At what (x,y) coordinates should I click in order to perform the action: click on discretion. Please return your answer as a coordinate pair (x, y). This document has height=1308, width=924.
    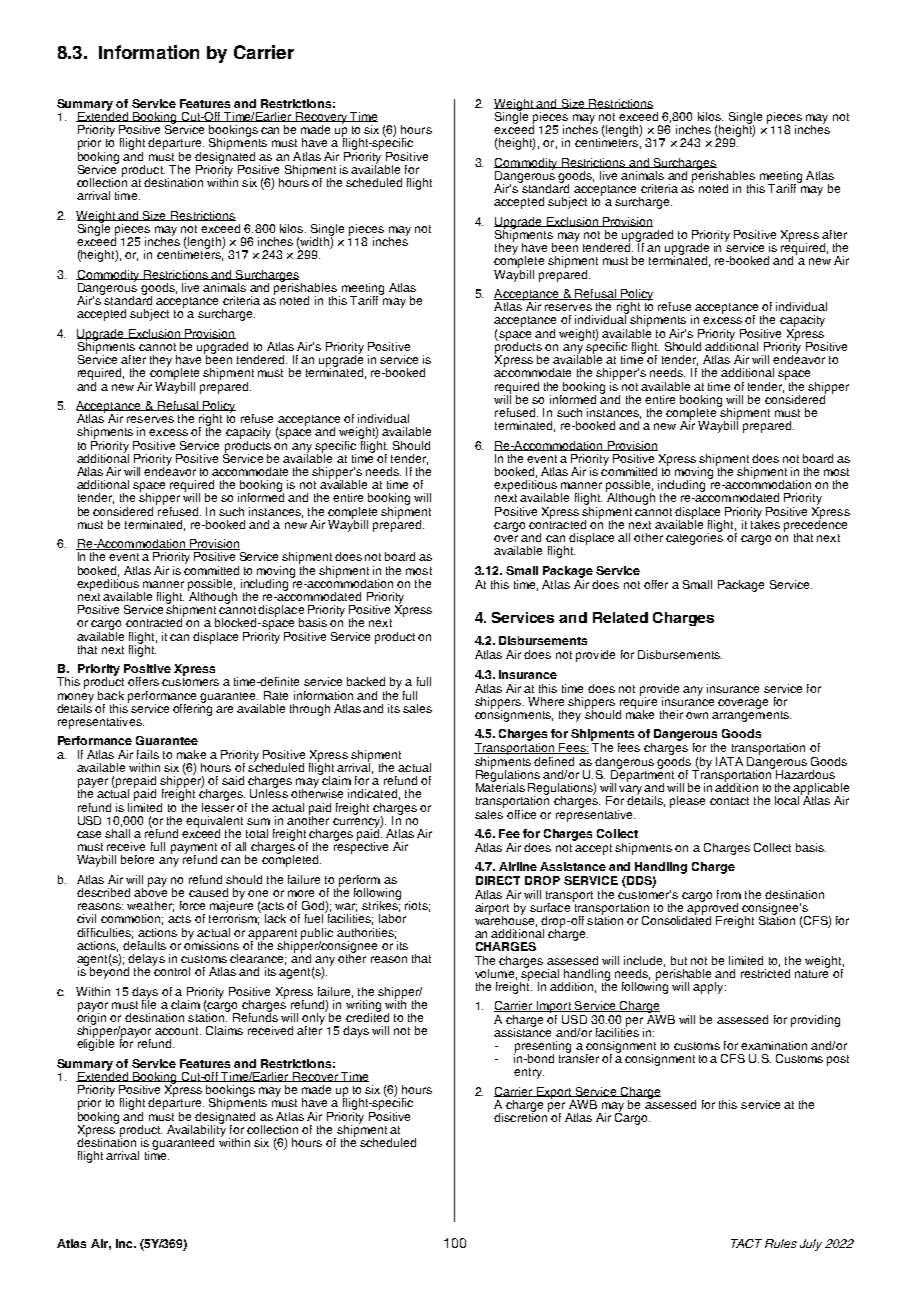
    Looking at the image, I should click on (521, 1116).
